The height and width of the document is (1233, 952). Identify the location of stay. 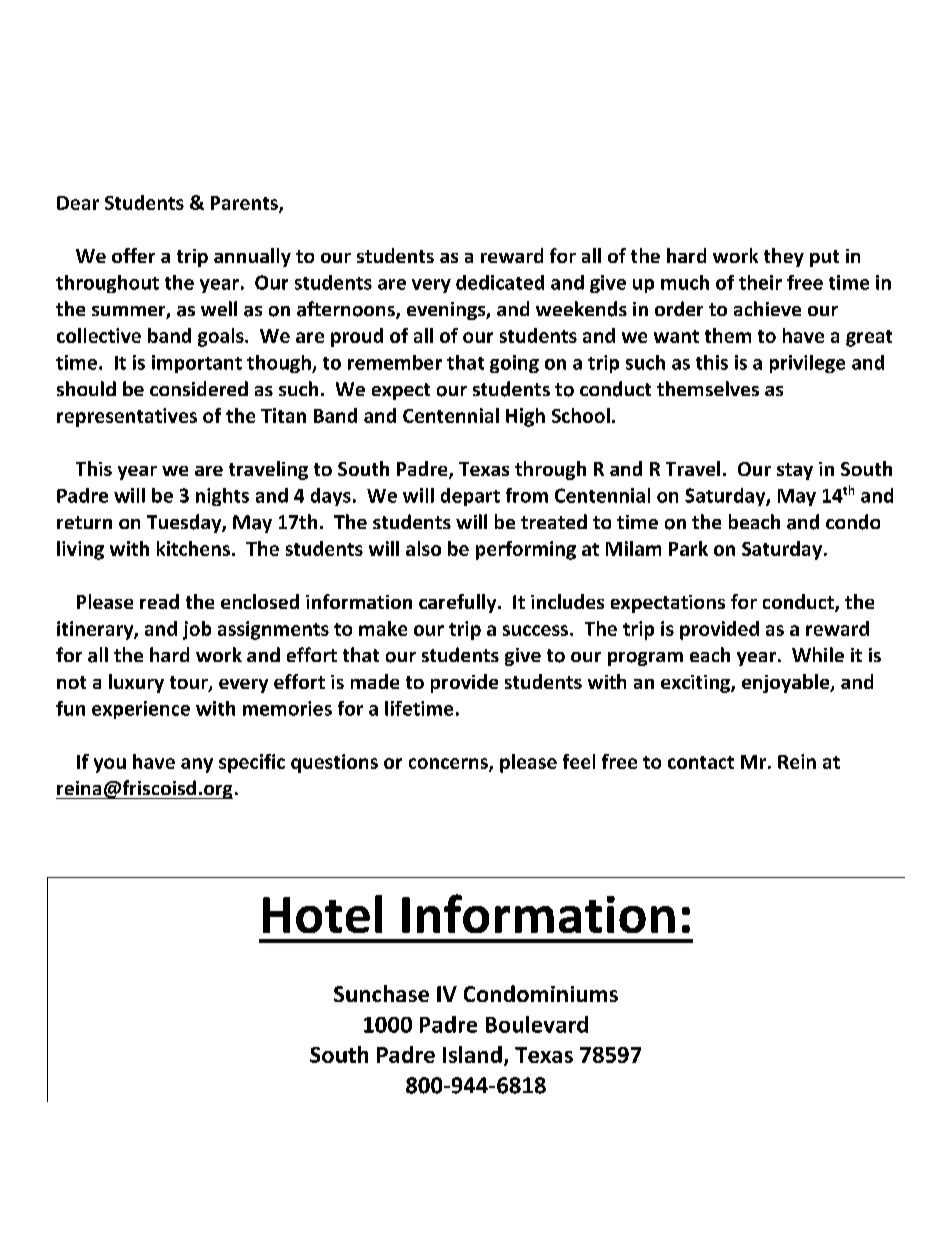
(795, 471).
